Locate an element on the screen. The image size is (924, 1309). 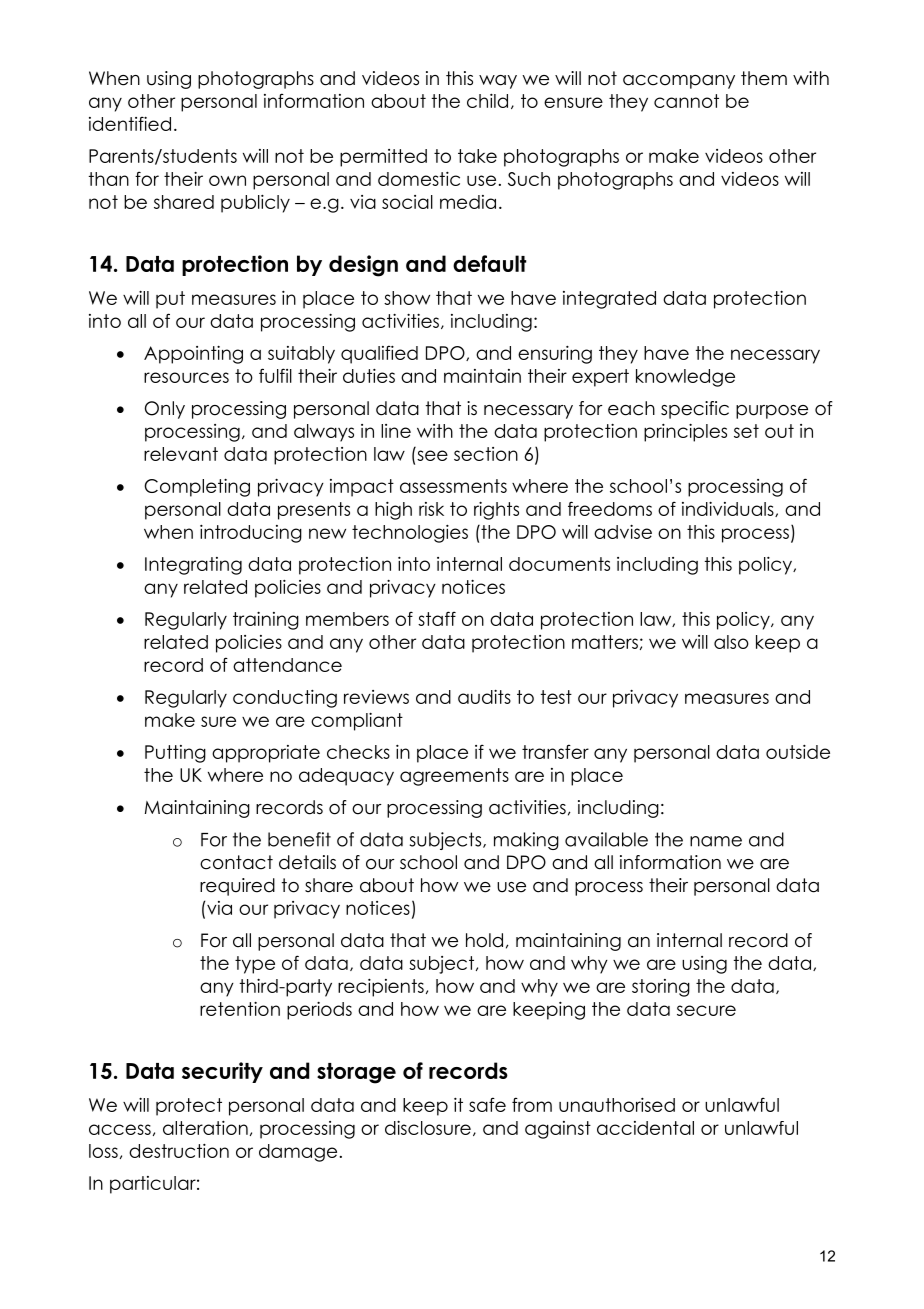
agreements is located at coordinates (454, 777).
